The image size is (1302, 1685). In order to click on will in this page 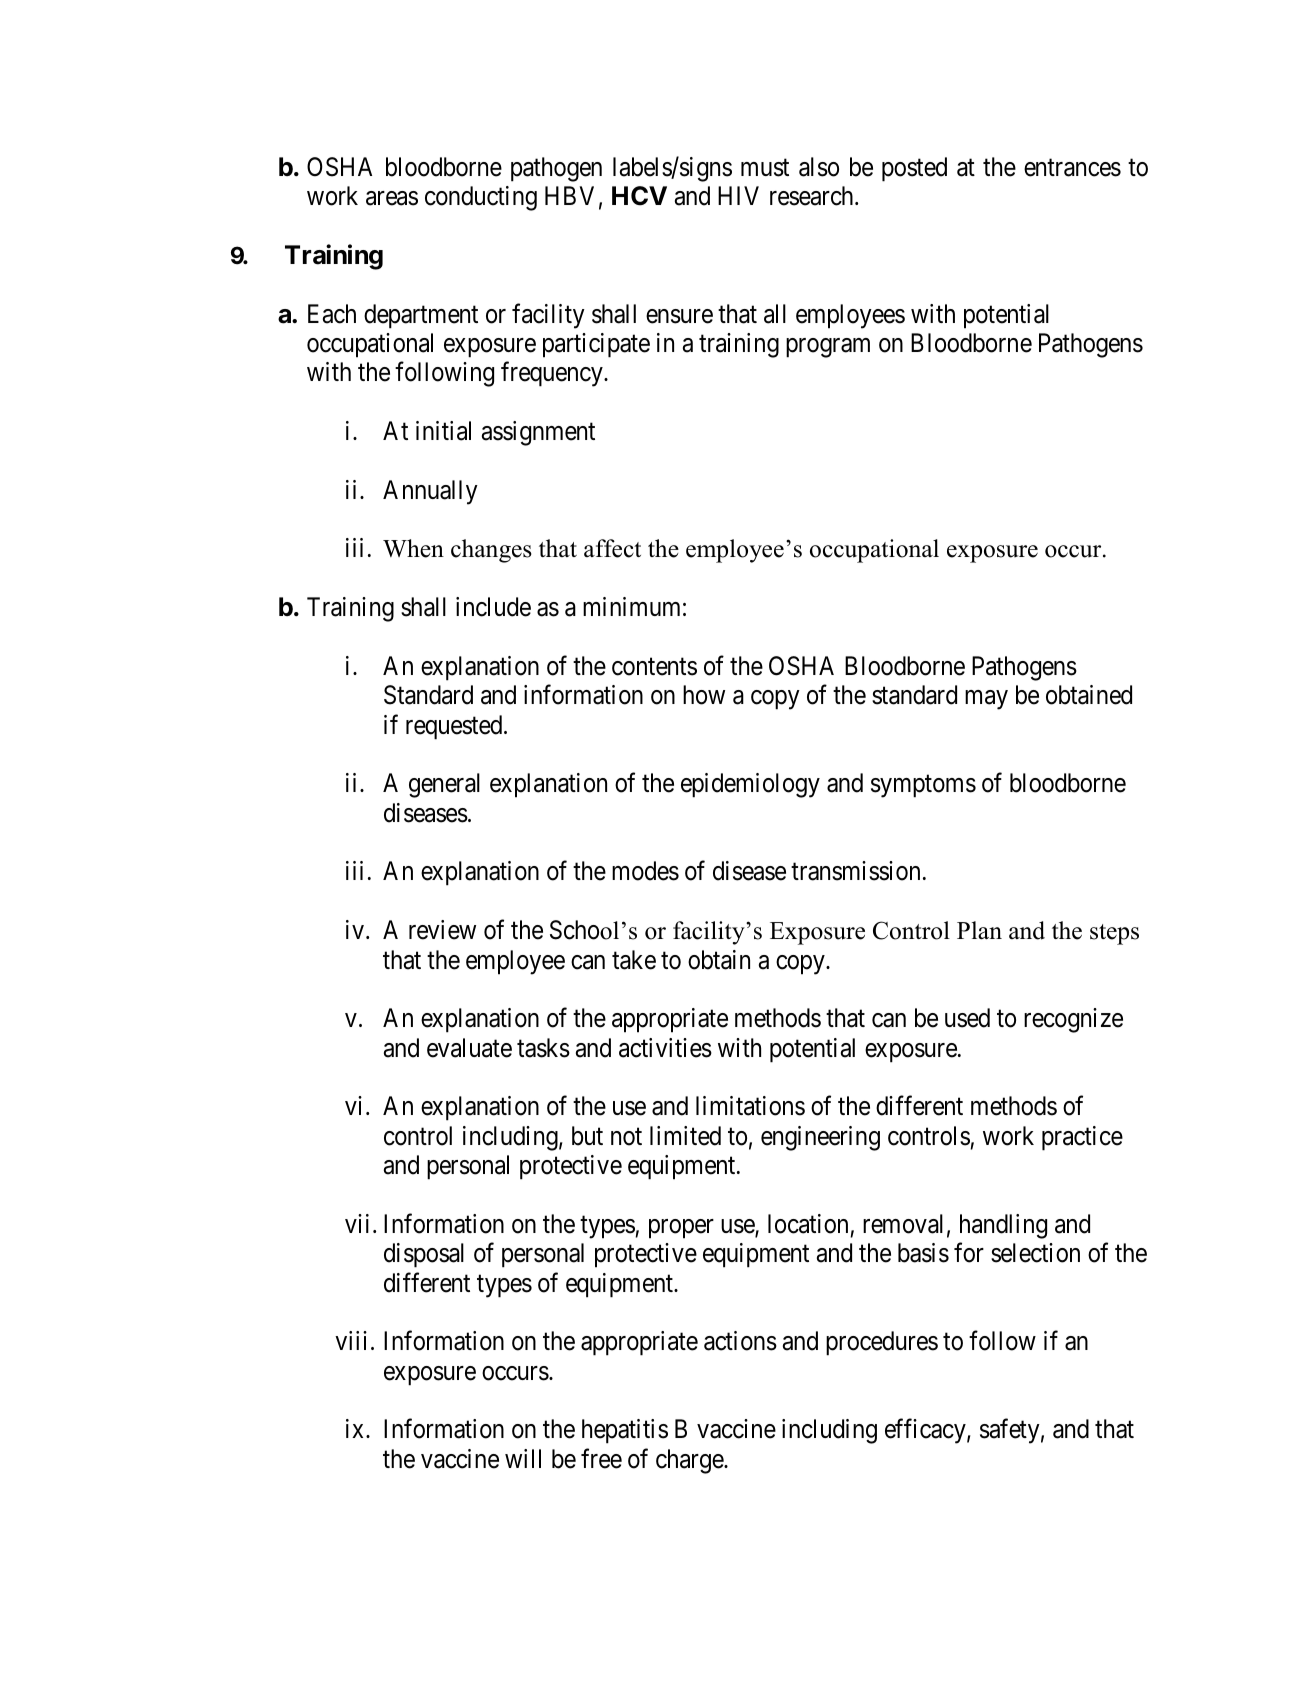, I will do `click(523, 1458)`.
